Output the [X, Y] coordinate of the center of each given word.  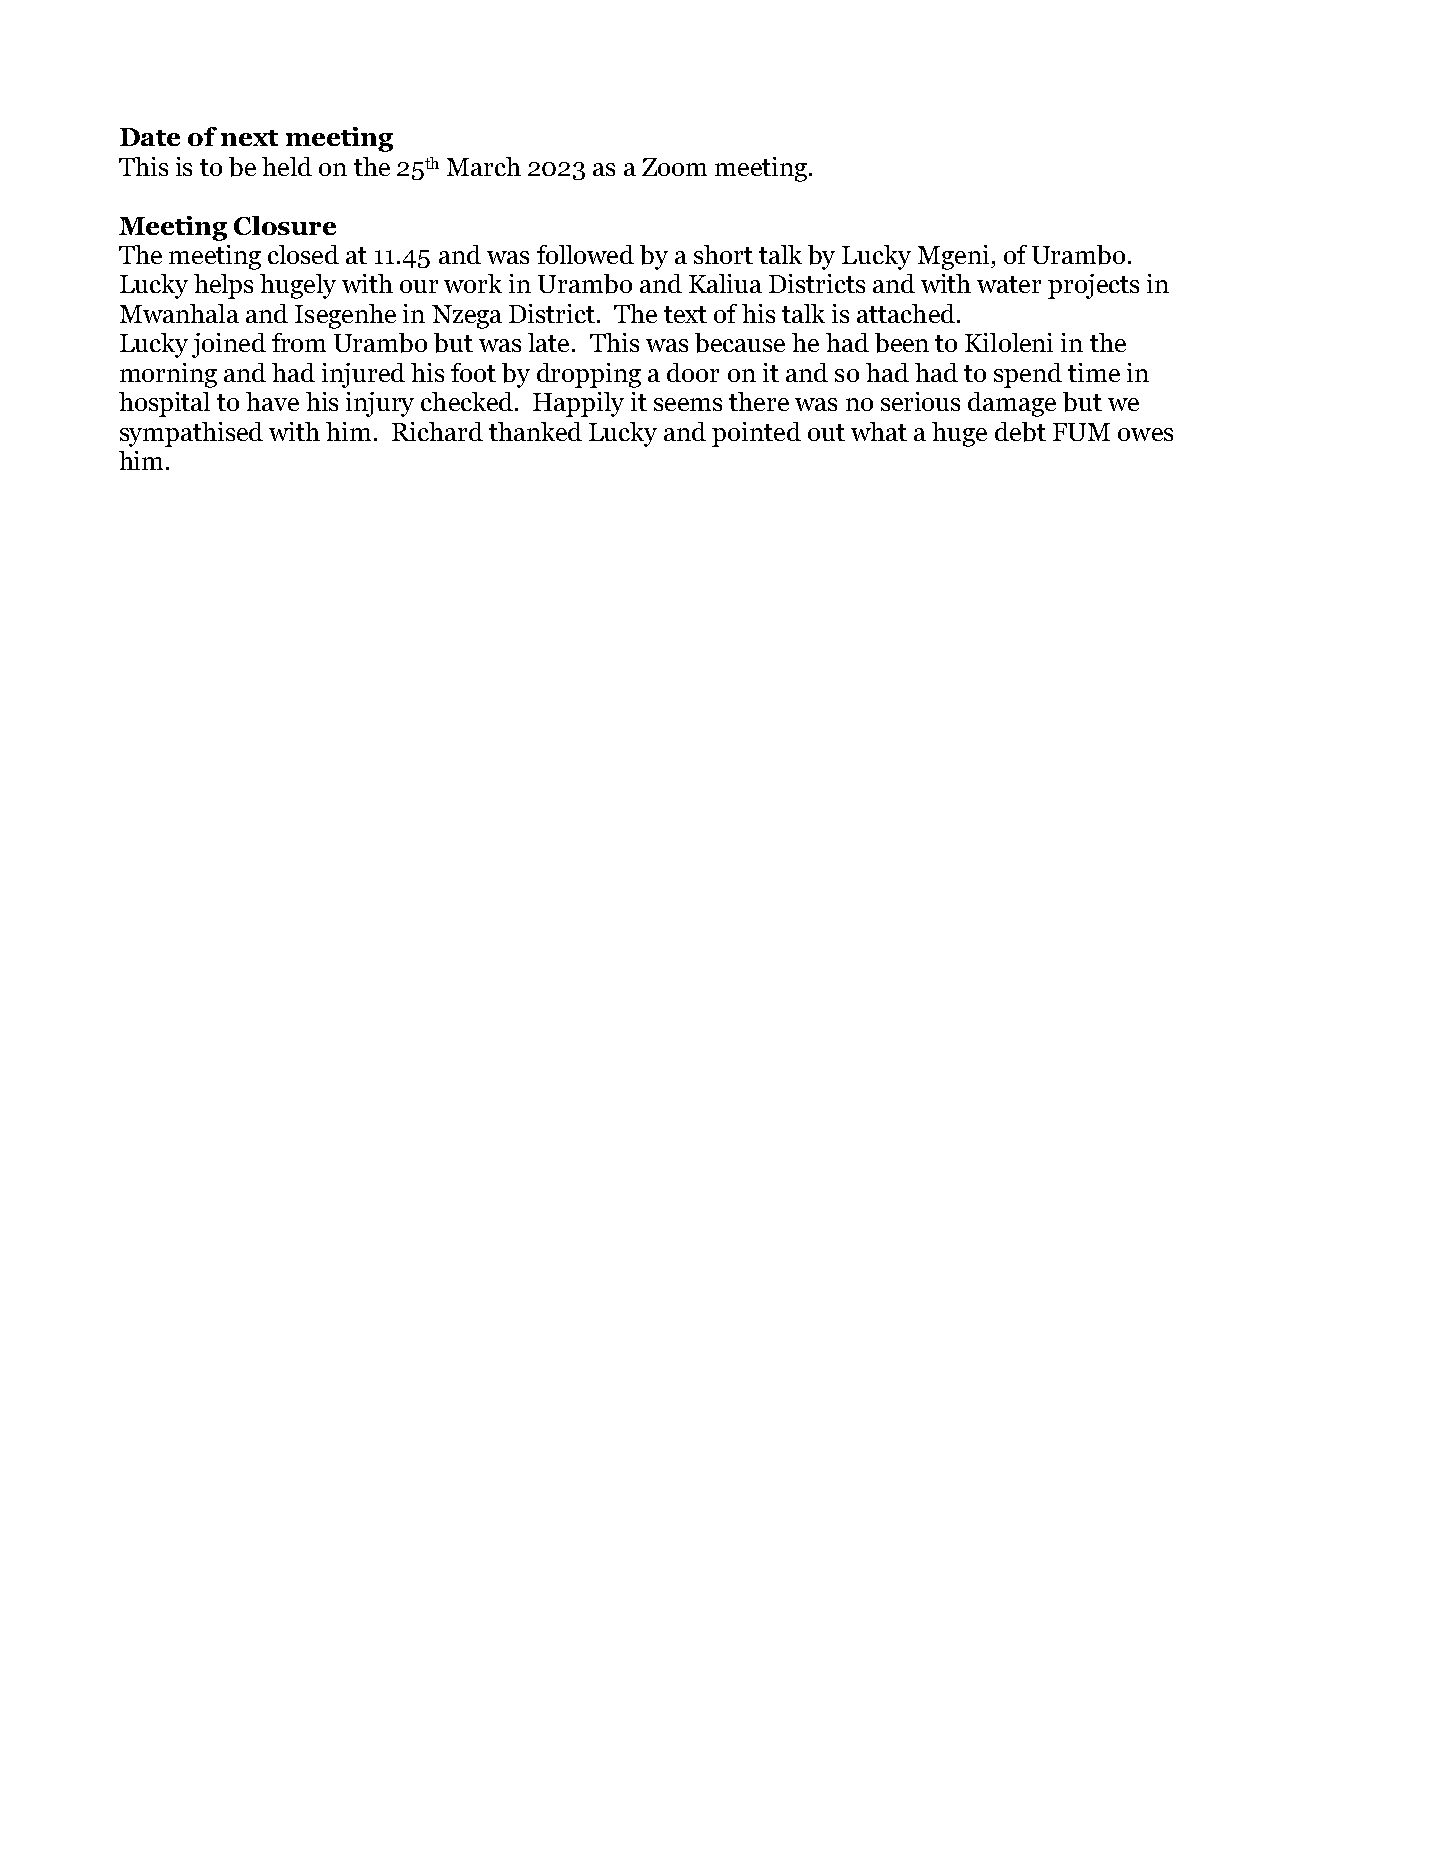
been [902, 343]
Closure [285, 225]
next [249, 138]
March [484, 166]
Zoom [674, 167]
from [299, 342]
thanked [535, 431]
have [272, 401]
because [740, 343]
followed [585, 254]
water [1009, 284]
